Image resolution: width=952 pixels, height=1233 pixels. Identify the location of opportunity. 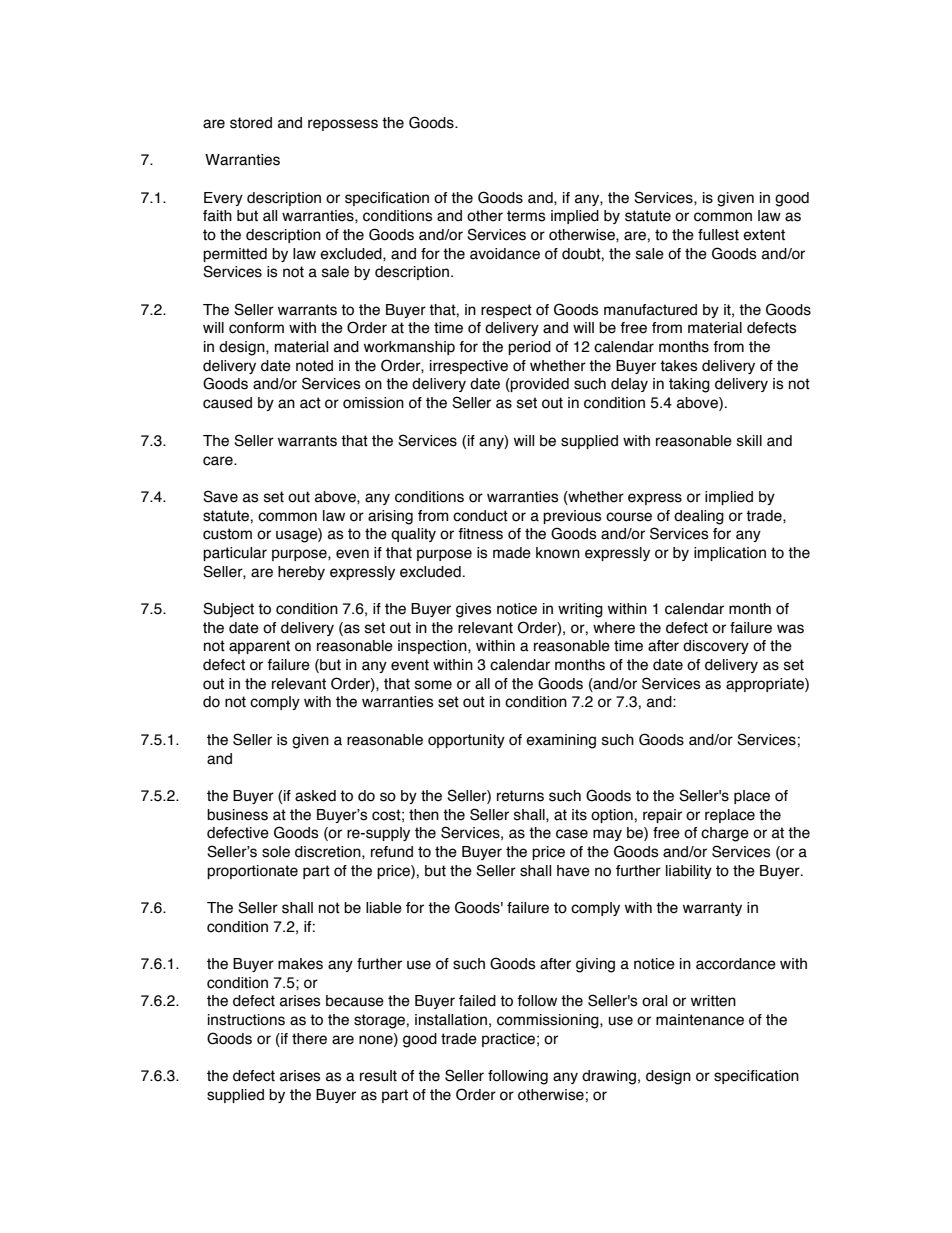
(466, 741).
